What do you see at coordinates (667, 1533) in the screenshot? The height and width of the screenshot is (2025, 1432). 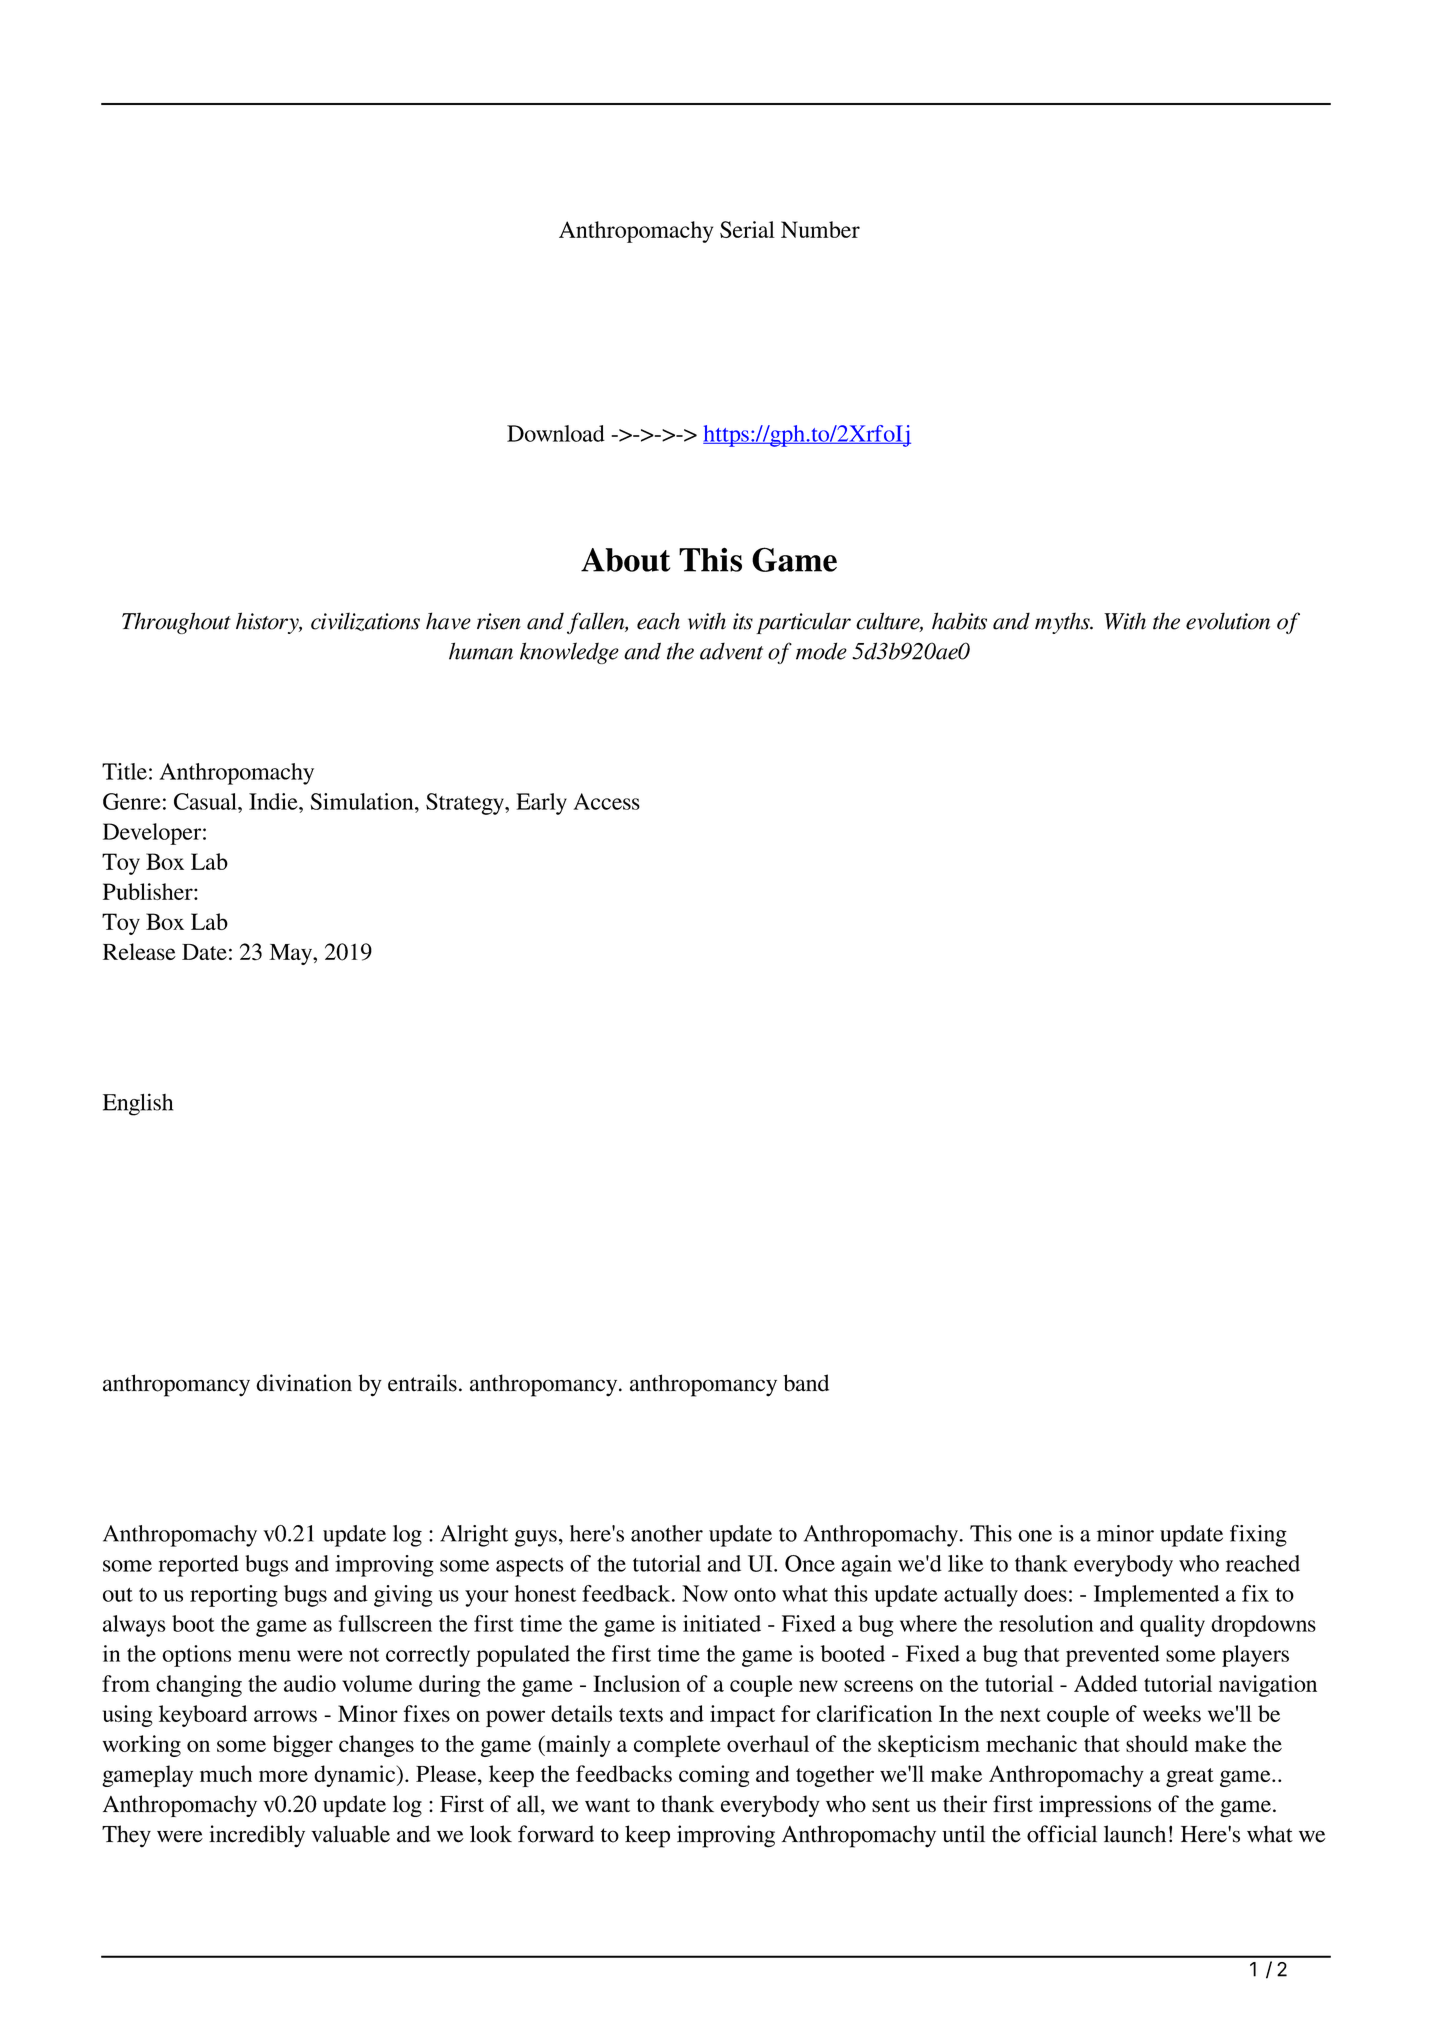 I see `another` at bounding box center [667, 1533].
